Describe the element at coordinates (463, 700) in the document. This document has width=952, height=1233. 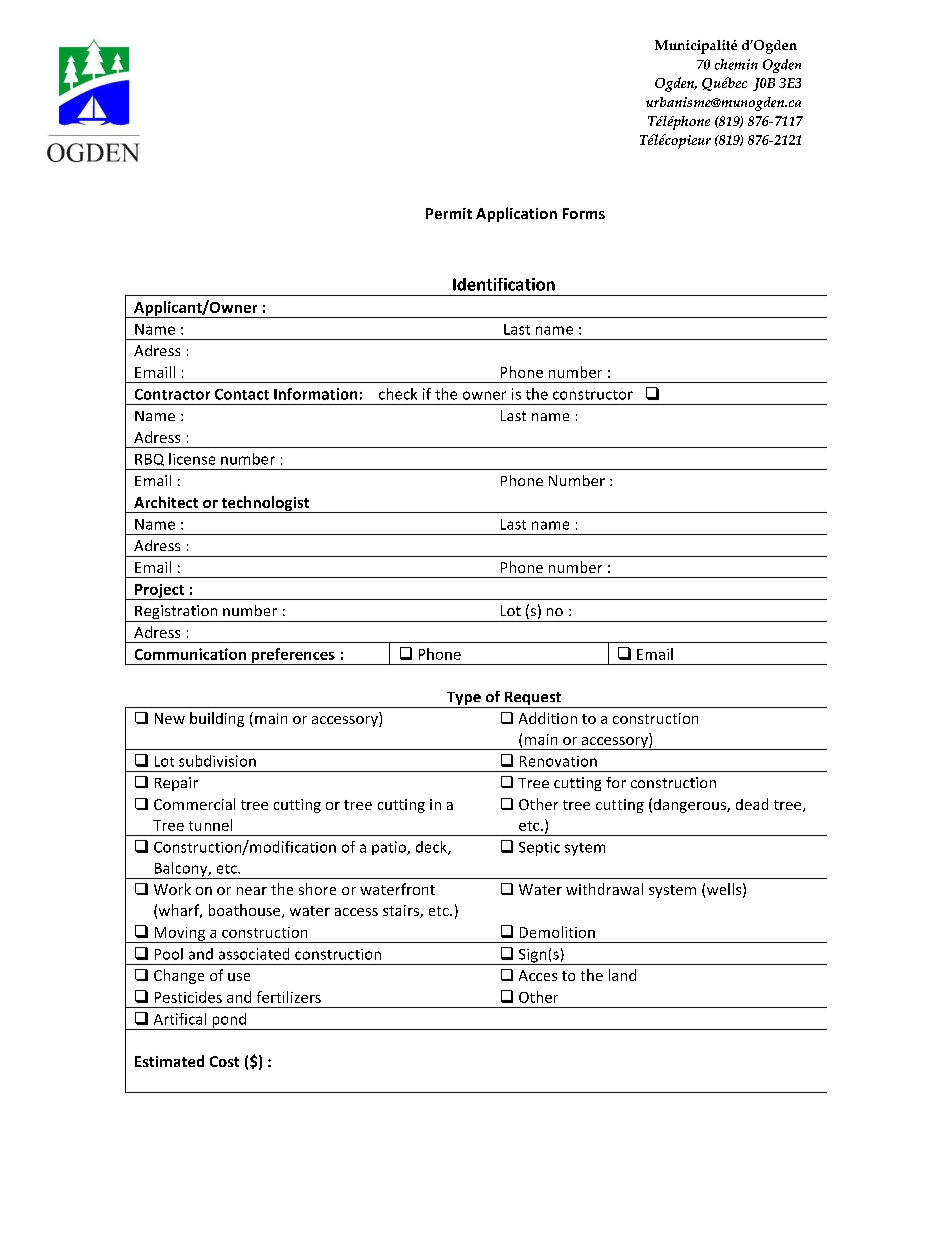
I see `Type` at that location.
